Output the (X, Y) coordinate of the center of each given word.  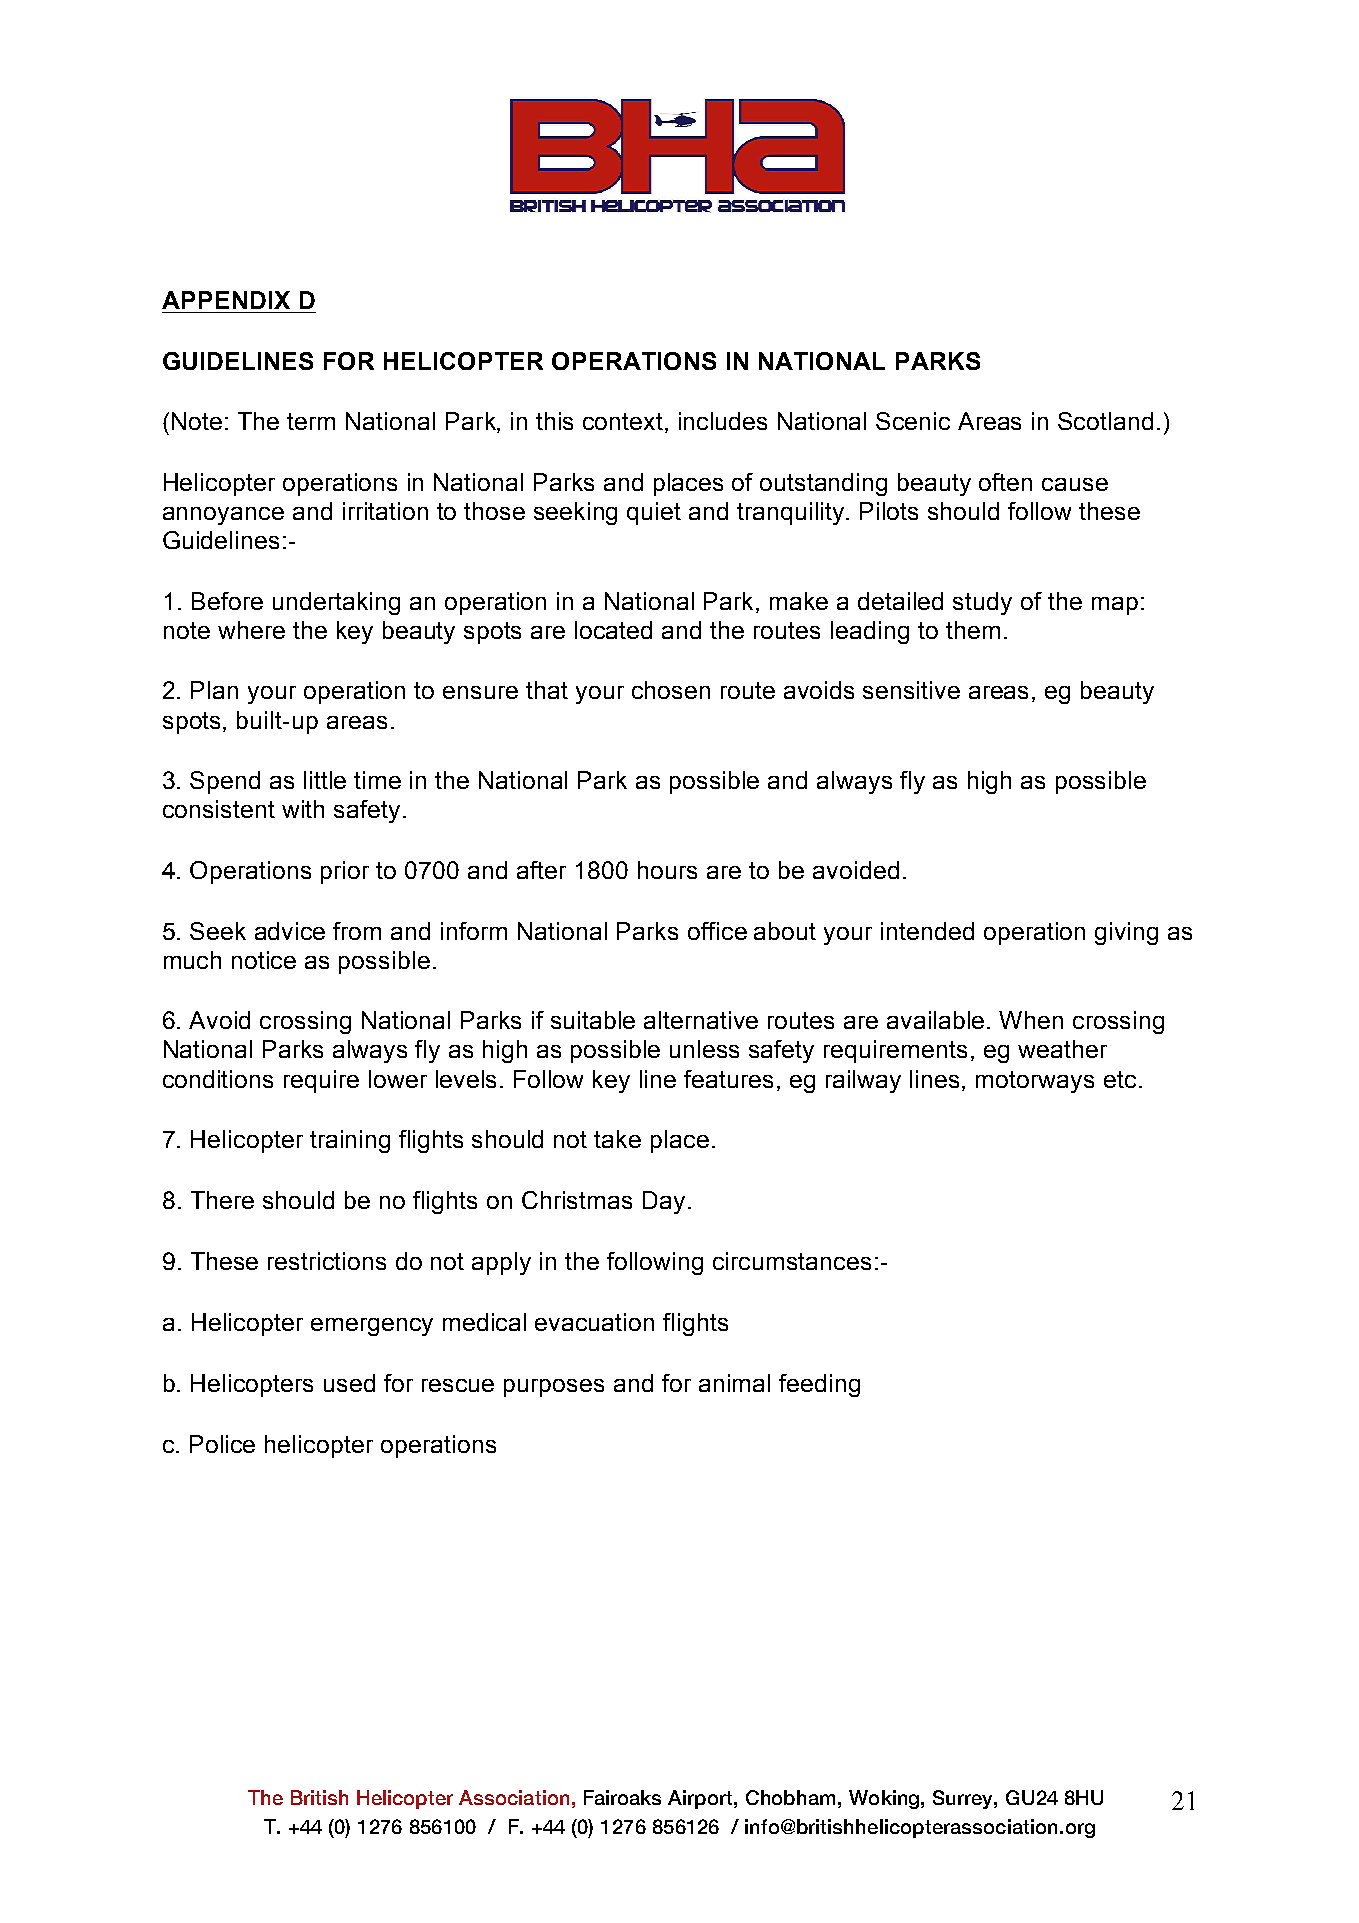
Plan (214, 690)
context (624, 423)
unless (704, 1049)
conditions (218, 1079)
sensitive (911, 690)
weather (1062, 1049)
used (349, 1383)
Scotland (1105, 421)
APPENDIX (226, 300)
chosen (671, 690)
